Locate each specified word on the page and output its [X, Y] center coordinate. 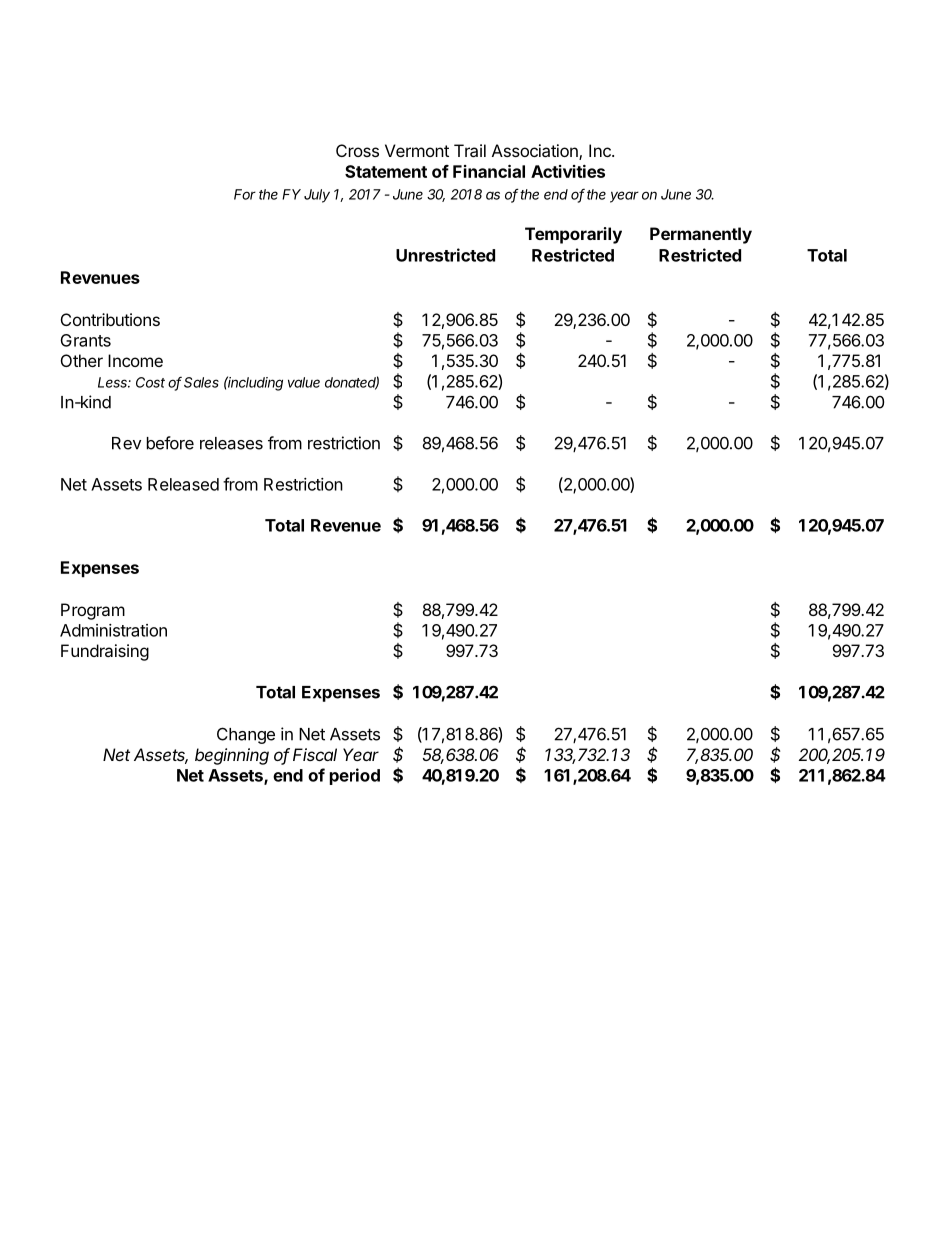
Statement [386, 171]
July [317, 196]
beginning [232, 756]
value [304, 382]
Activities [568, 171]
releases [231, 443]
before [170, 443]
